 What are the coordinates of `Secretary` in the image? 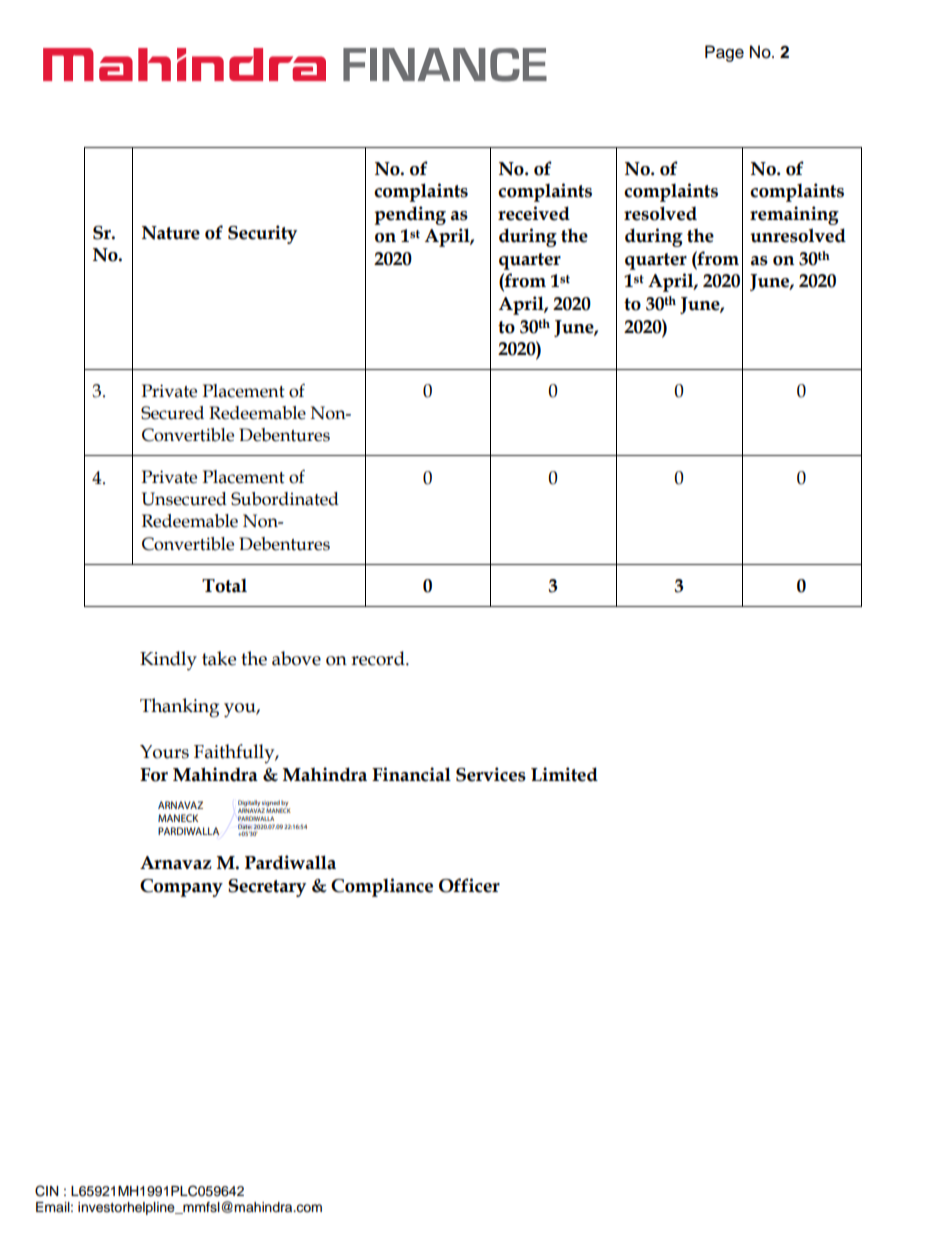 It's located at (267, 888).
